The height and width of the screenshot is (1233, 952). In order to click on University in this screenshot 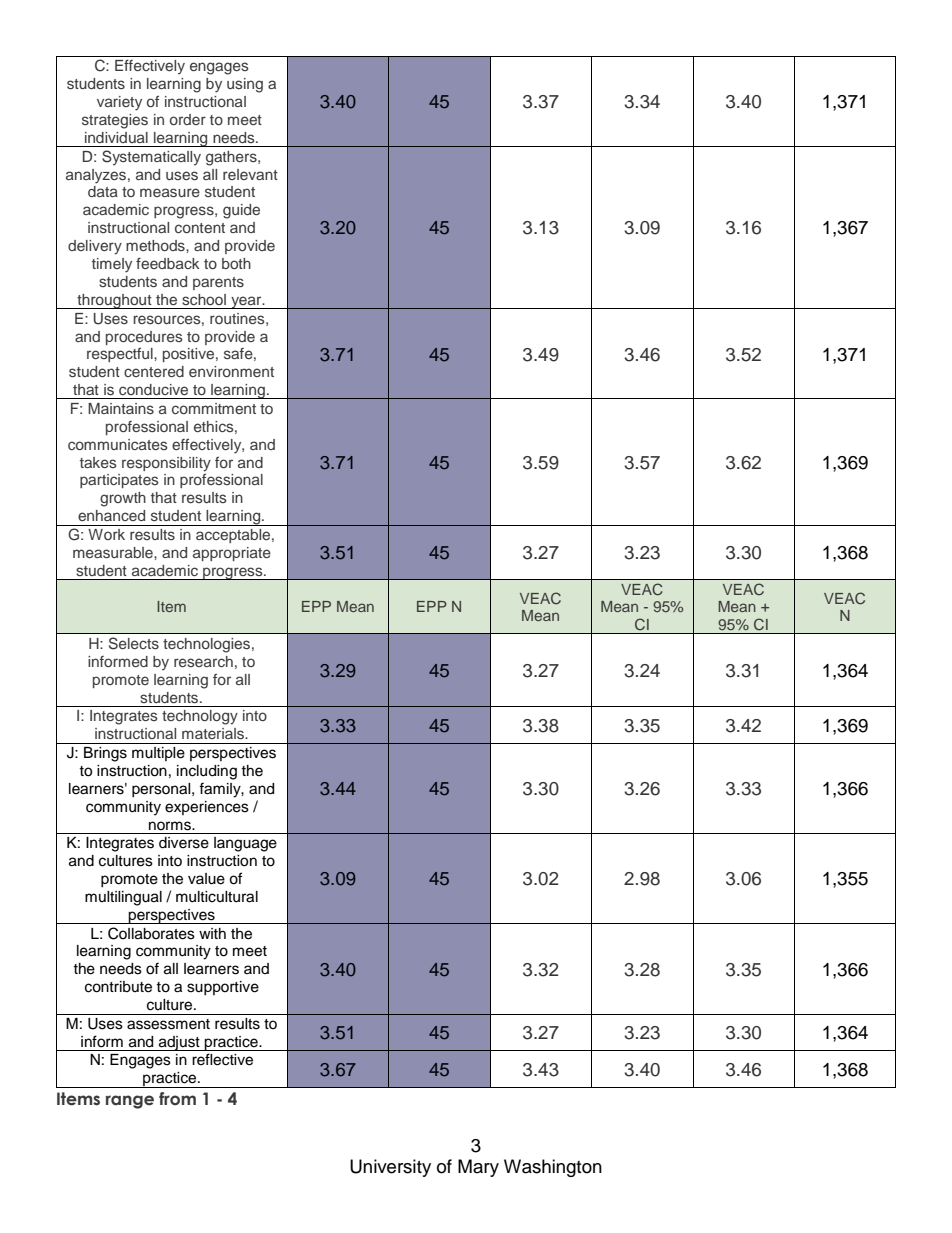, I will do `click(390, 1168)`.
